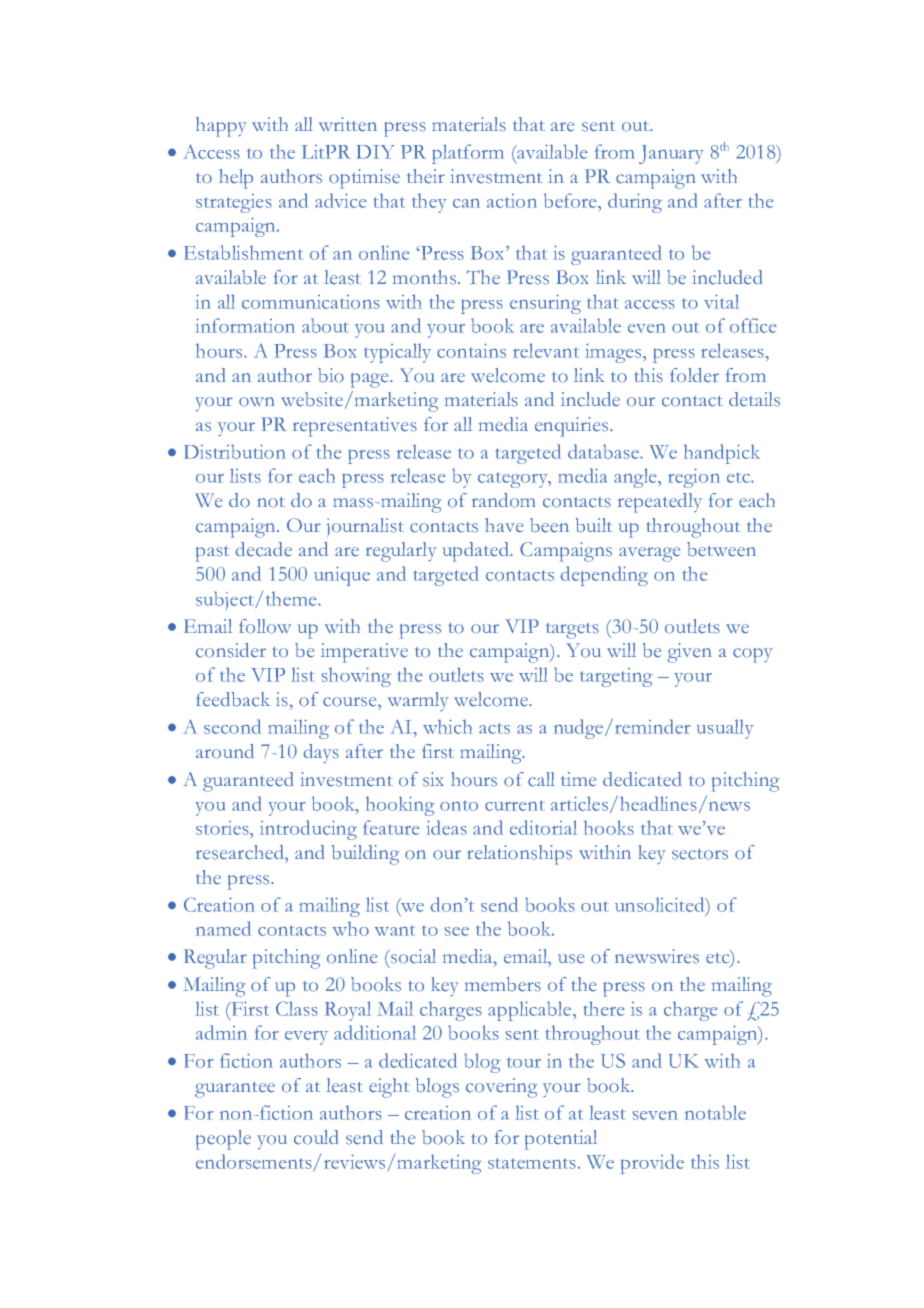  Describe the element at coordinates (721, 549) in the page. I see `between` at that location.
